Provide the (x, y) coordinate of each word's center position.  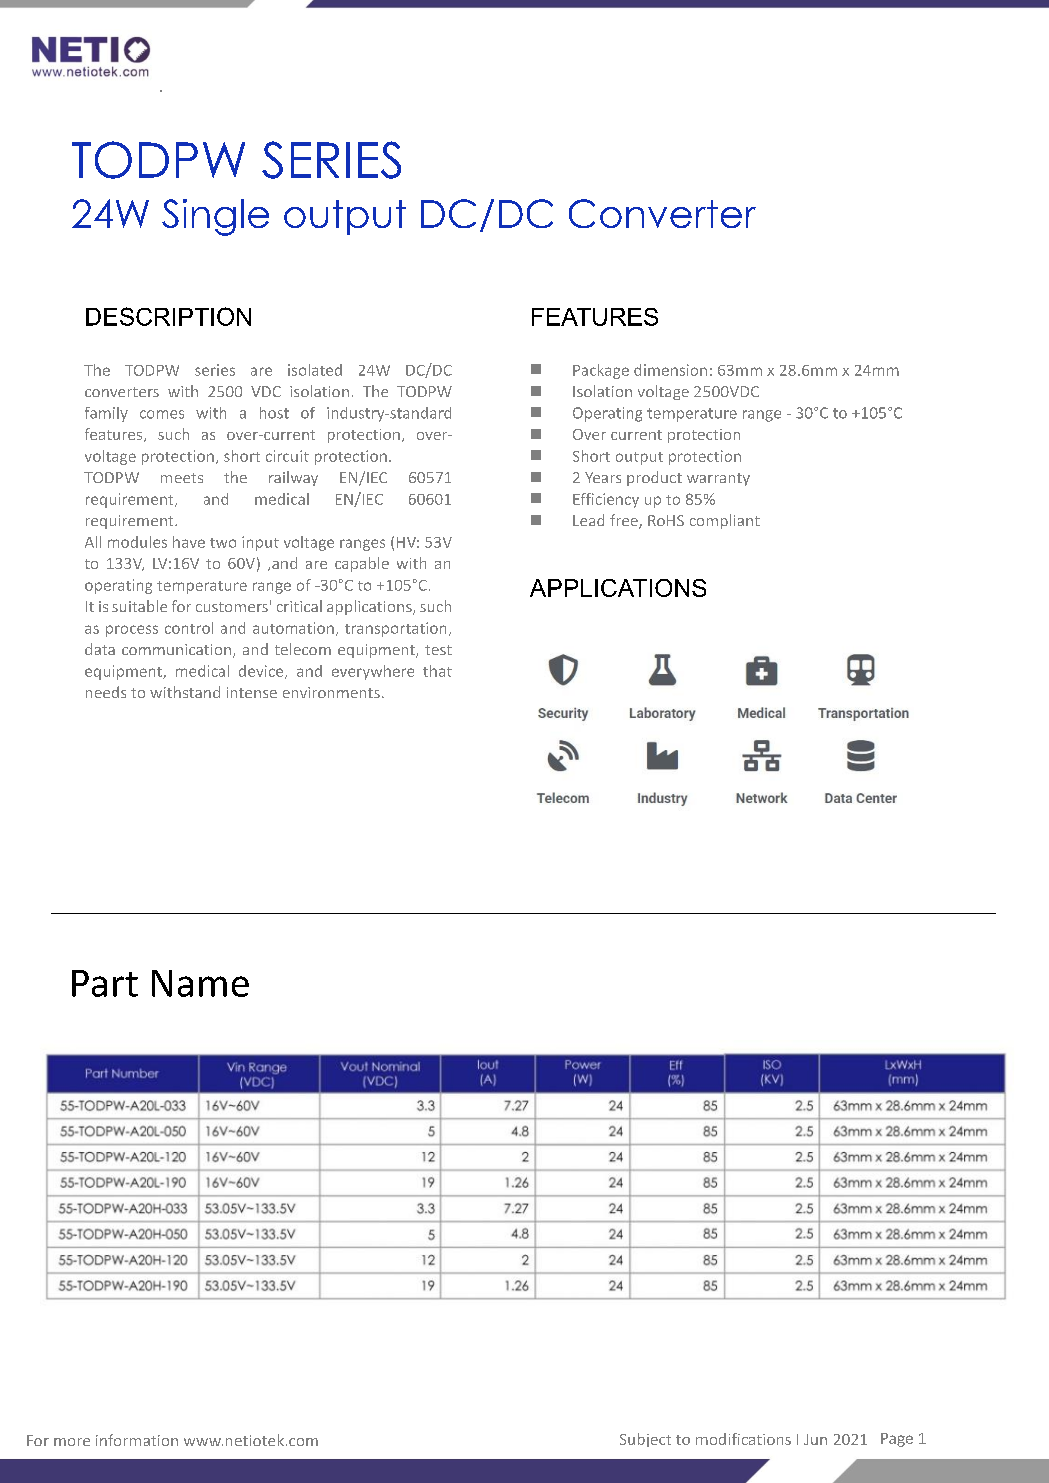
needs (106, 692)
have (189, 542)
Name (200, 983)
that (437, 671)
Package (601, 371)
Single (215, 217)
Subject (645, 1440)
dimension (670, 370)
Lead (588, 520)
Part (105, 983)
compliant (725, 521)
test (438, 650)
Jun (815, 1439)
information (137, 1440)
